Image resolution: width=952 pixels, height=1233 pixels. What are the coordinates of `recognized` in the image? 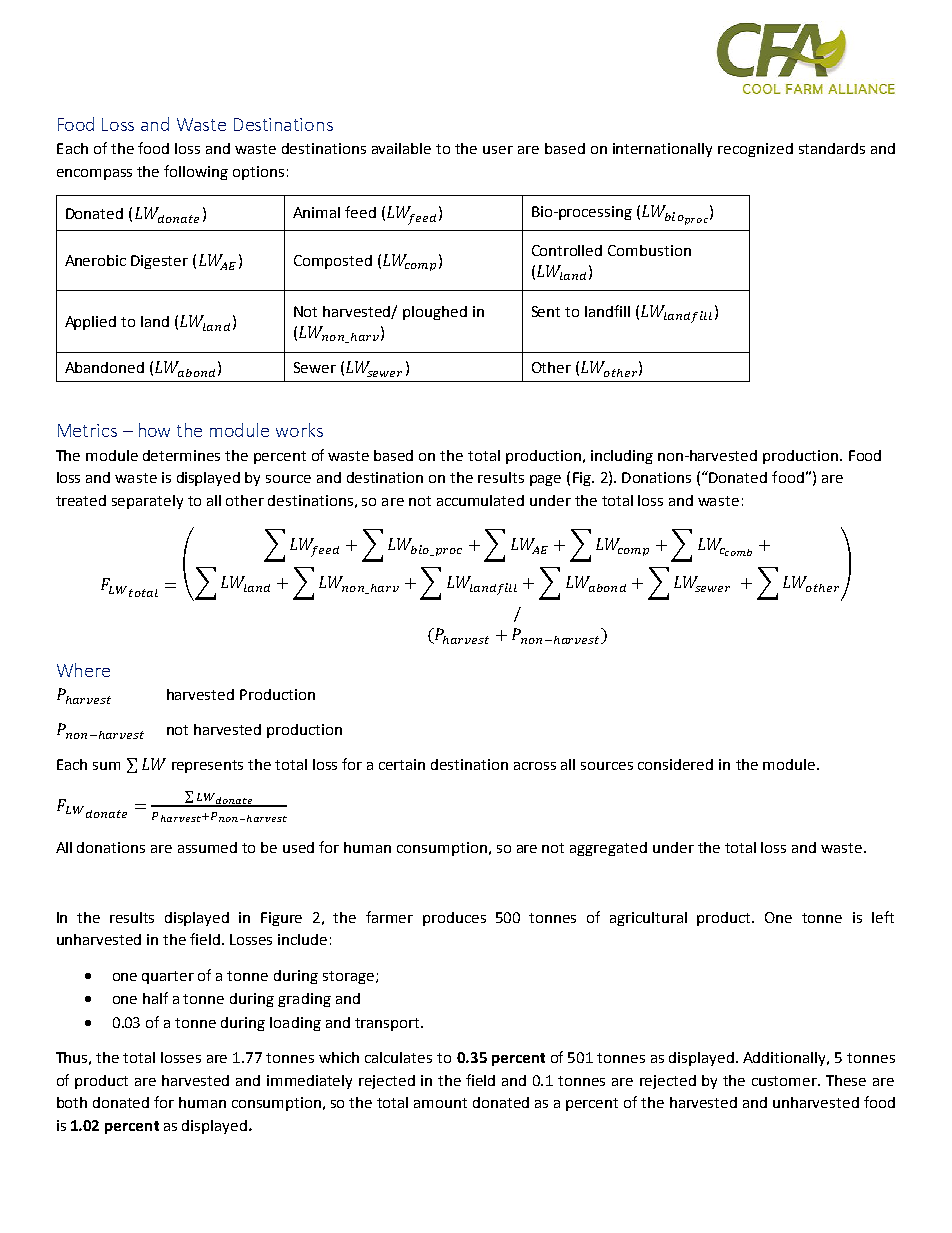 It's located at (755, 150).
